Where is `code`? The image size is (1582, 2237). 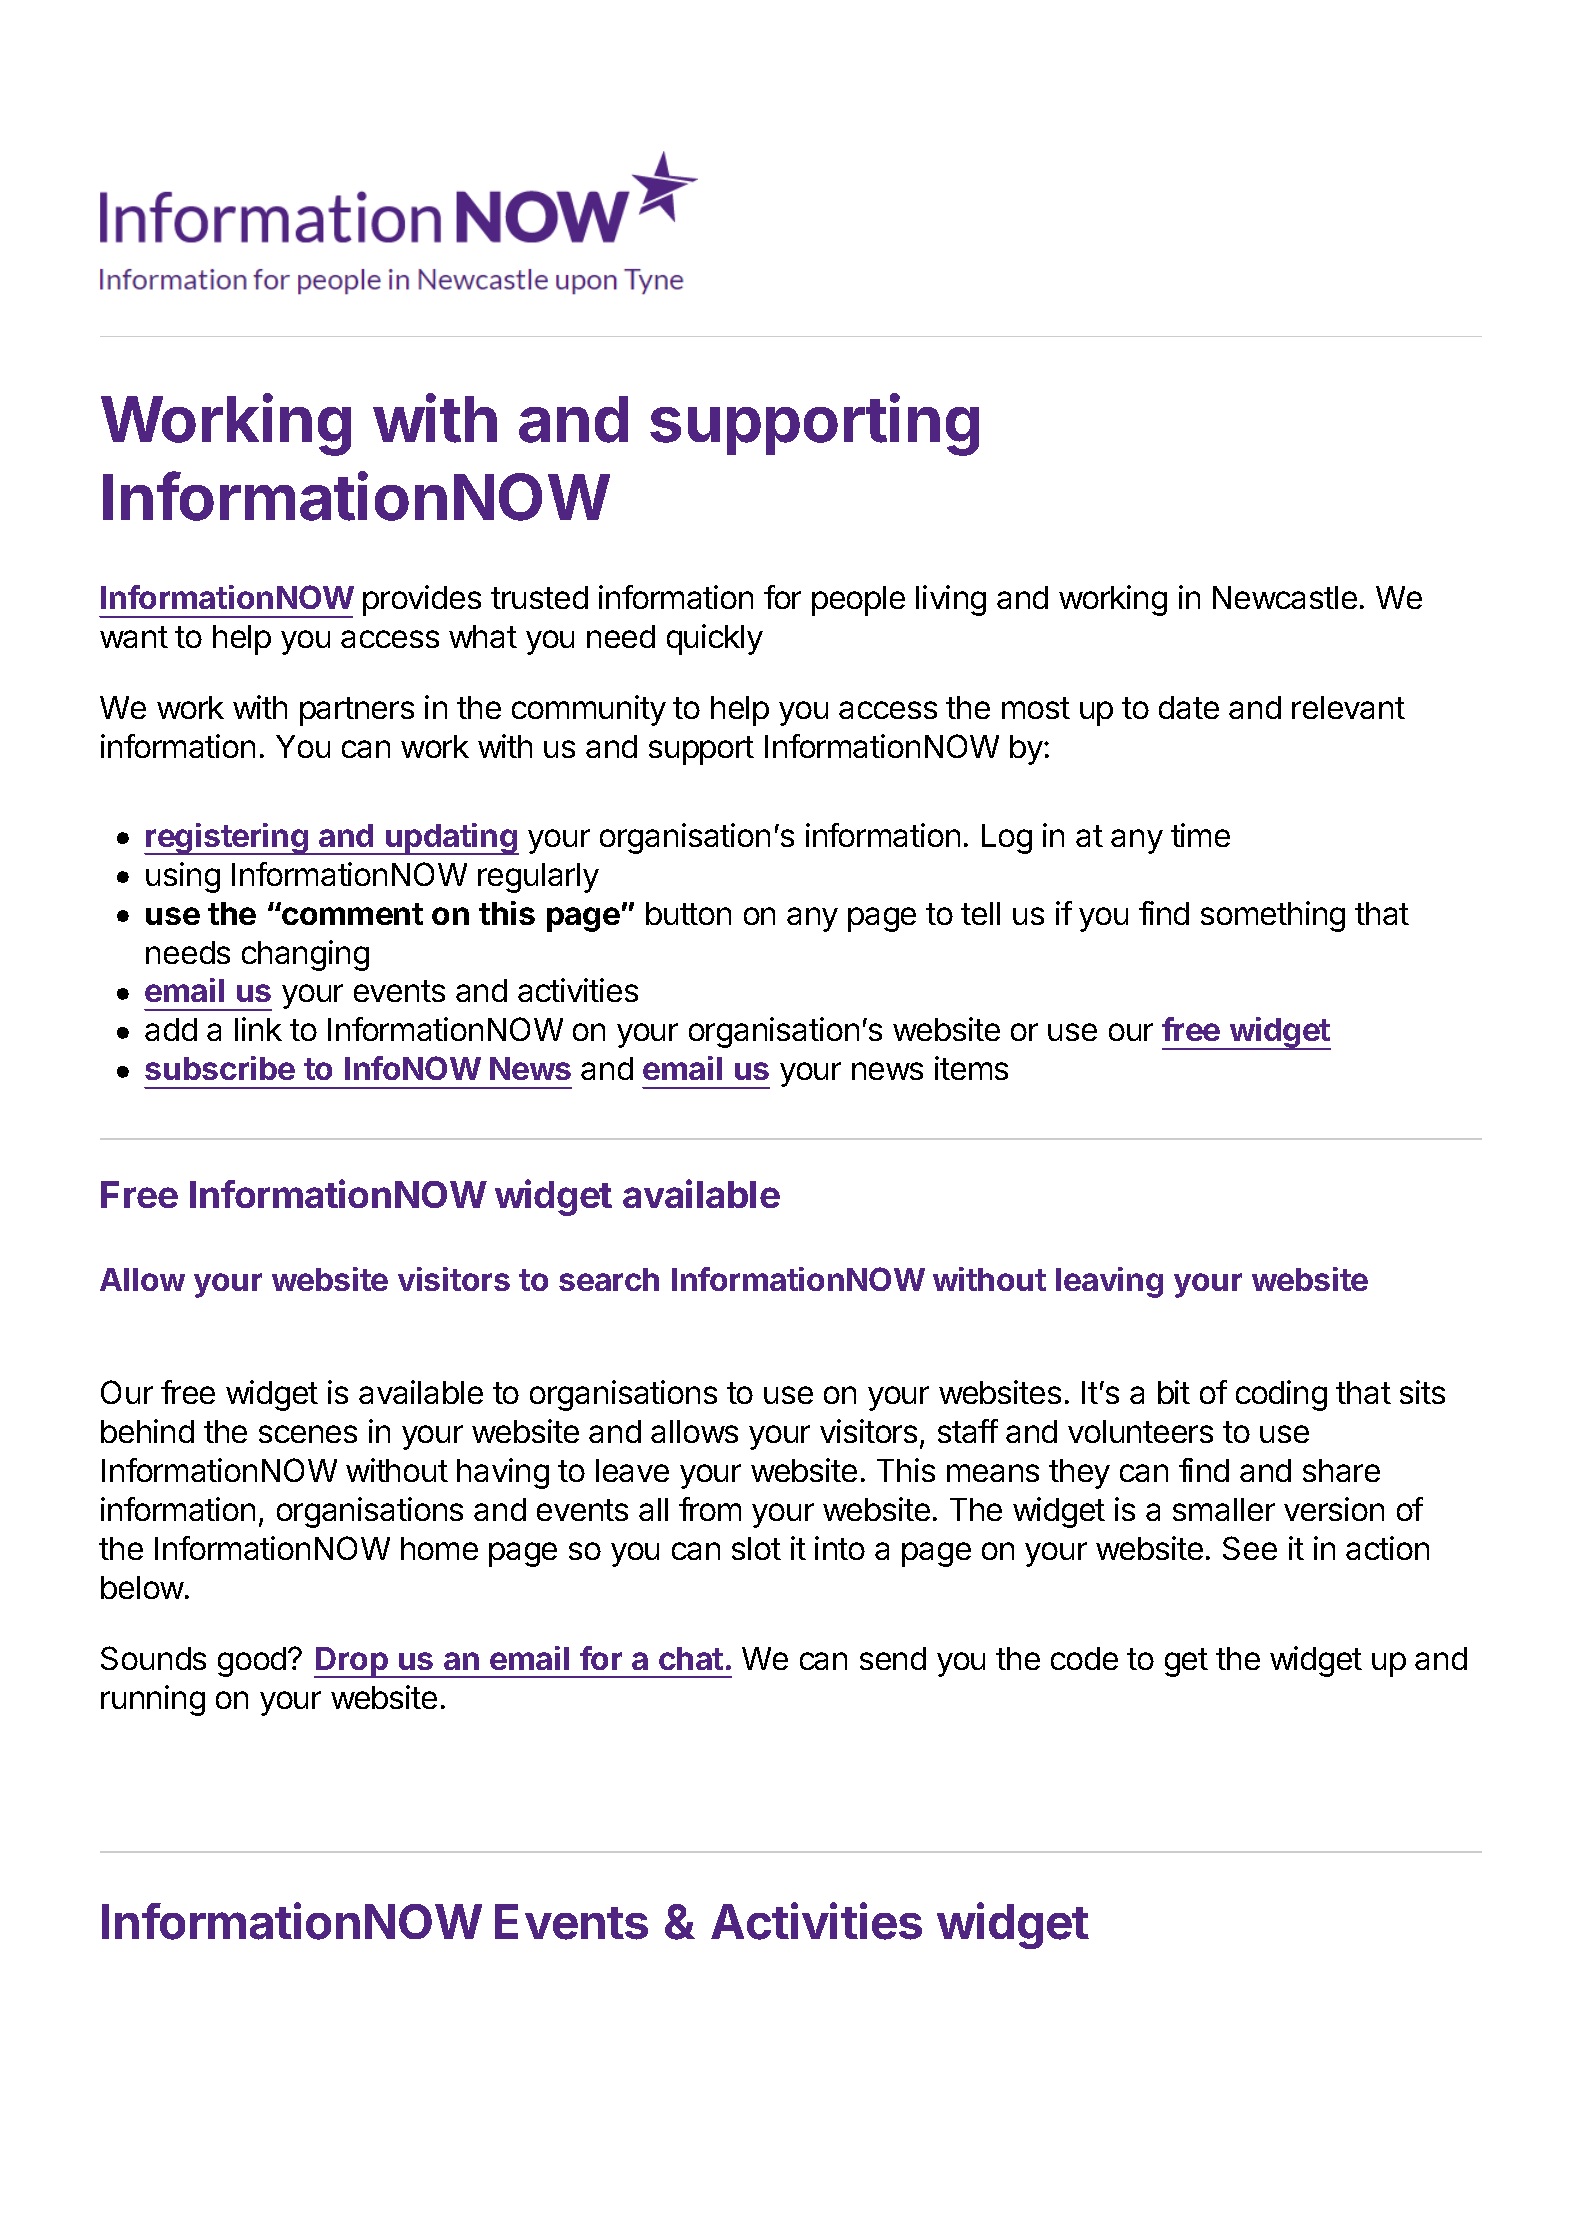
code is located at coordinates (1084, 1658).
